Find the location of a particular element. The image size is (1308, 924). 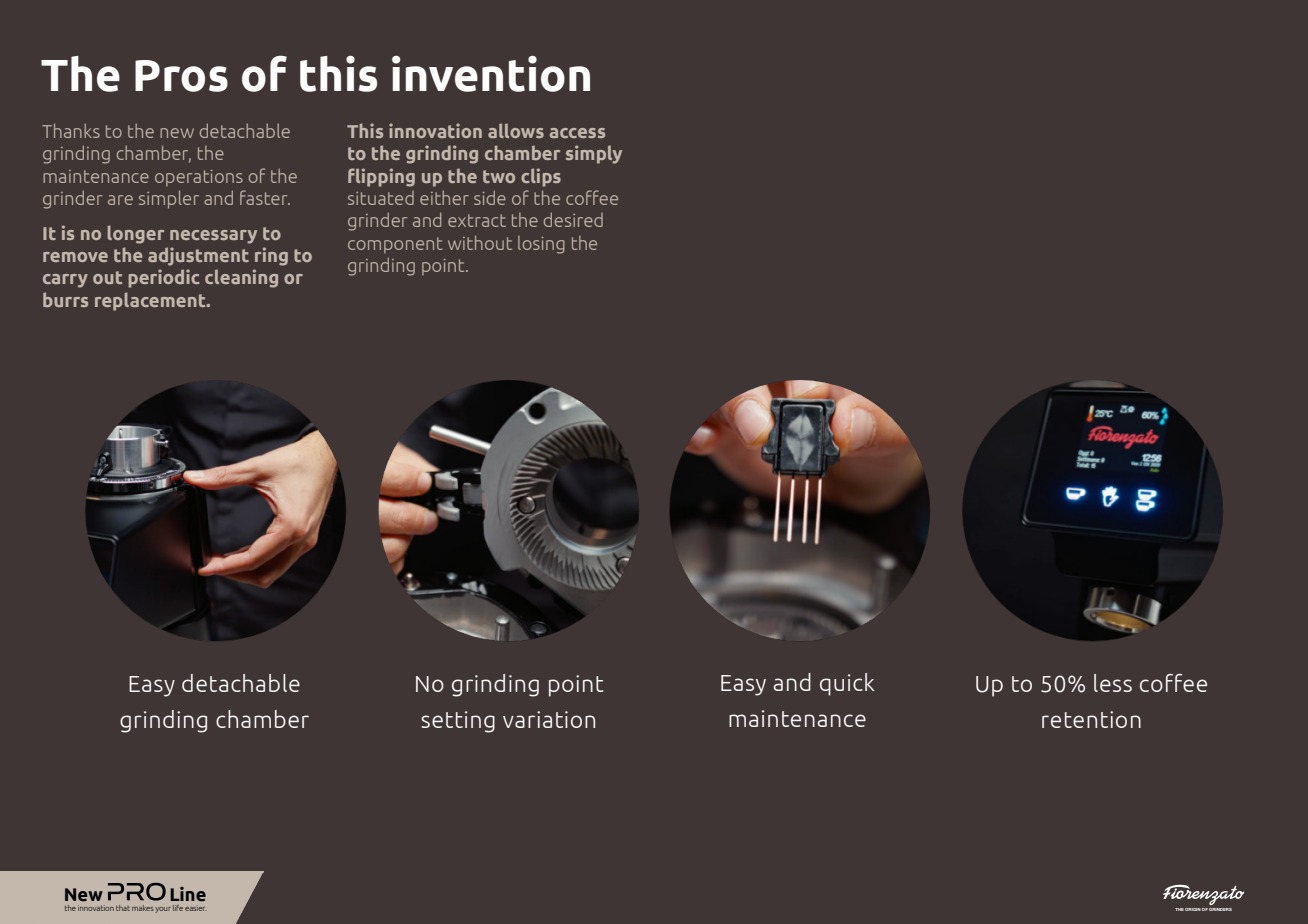

replacement is located at coordinates (151, 301).
